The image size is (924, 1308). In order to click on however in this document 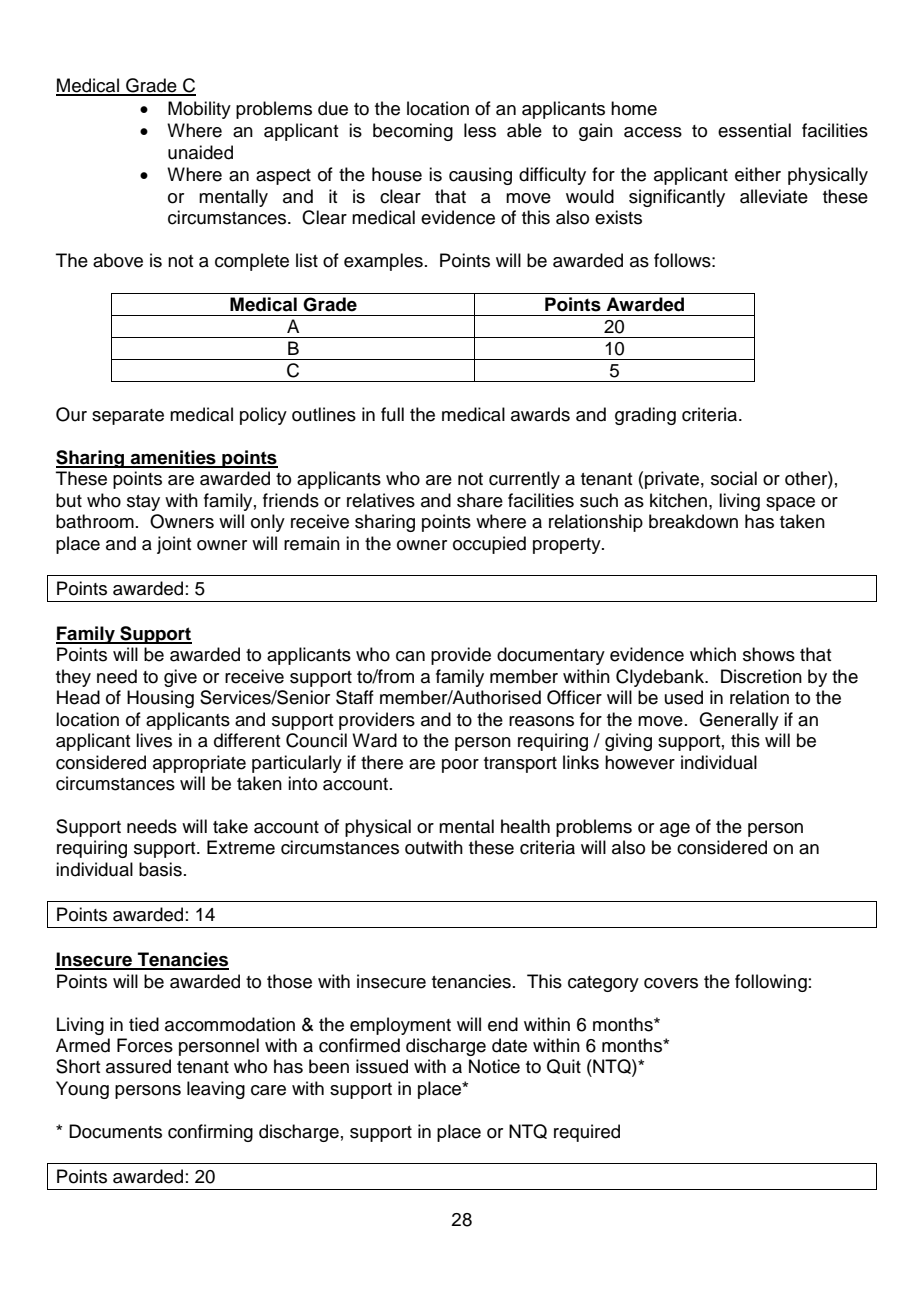, I will do `click(640, 762)`.
